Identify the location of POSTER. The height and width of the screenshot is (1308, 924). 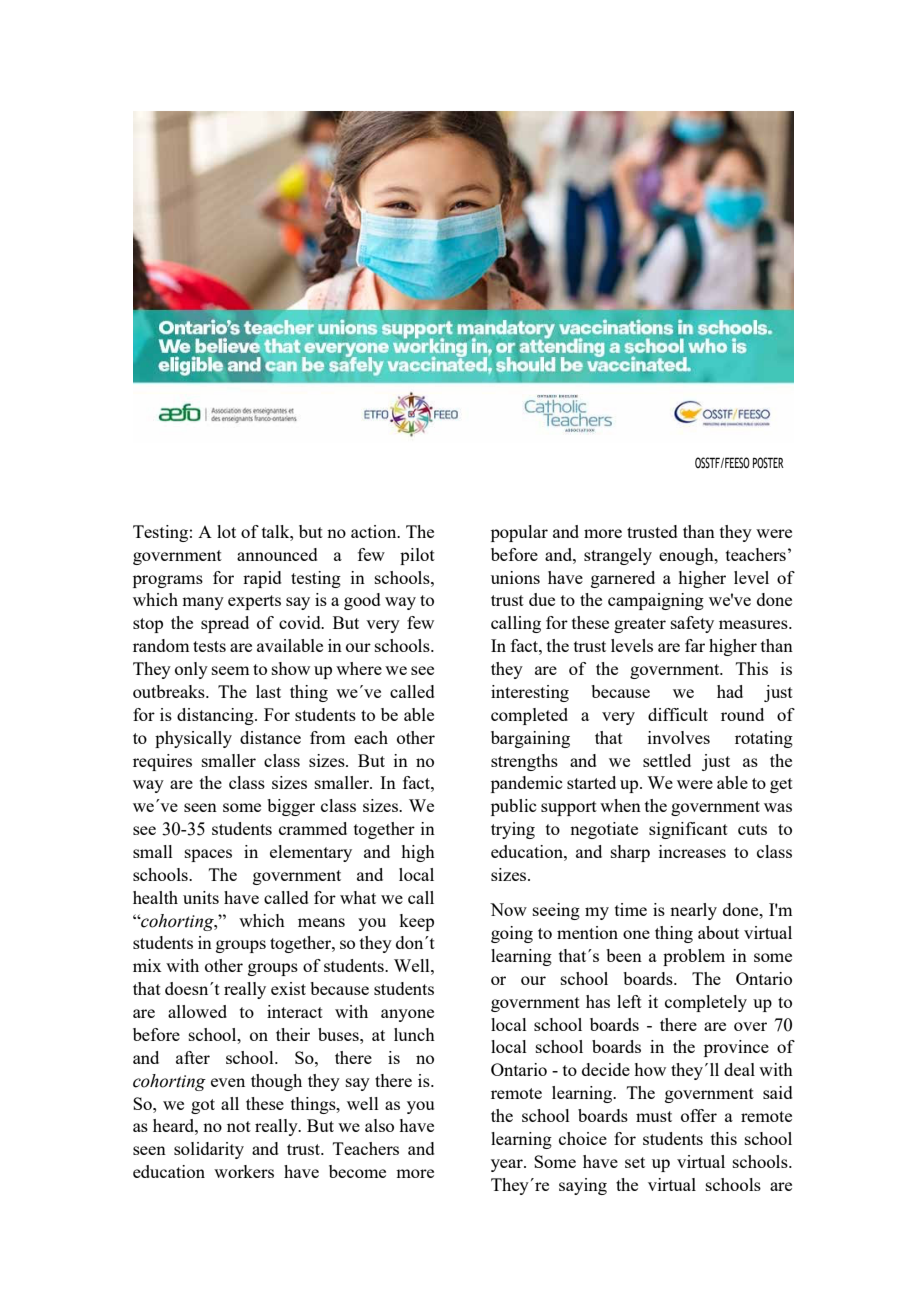
(768, 462).
